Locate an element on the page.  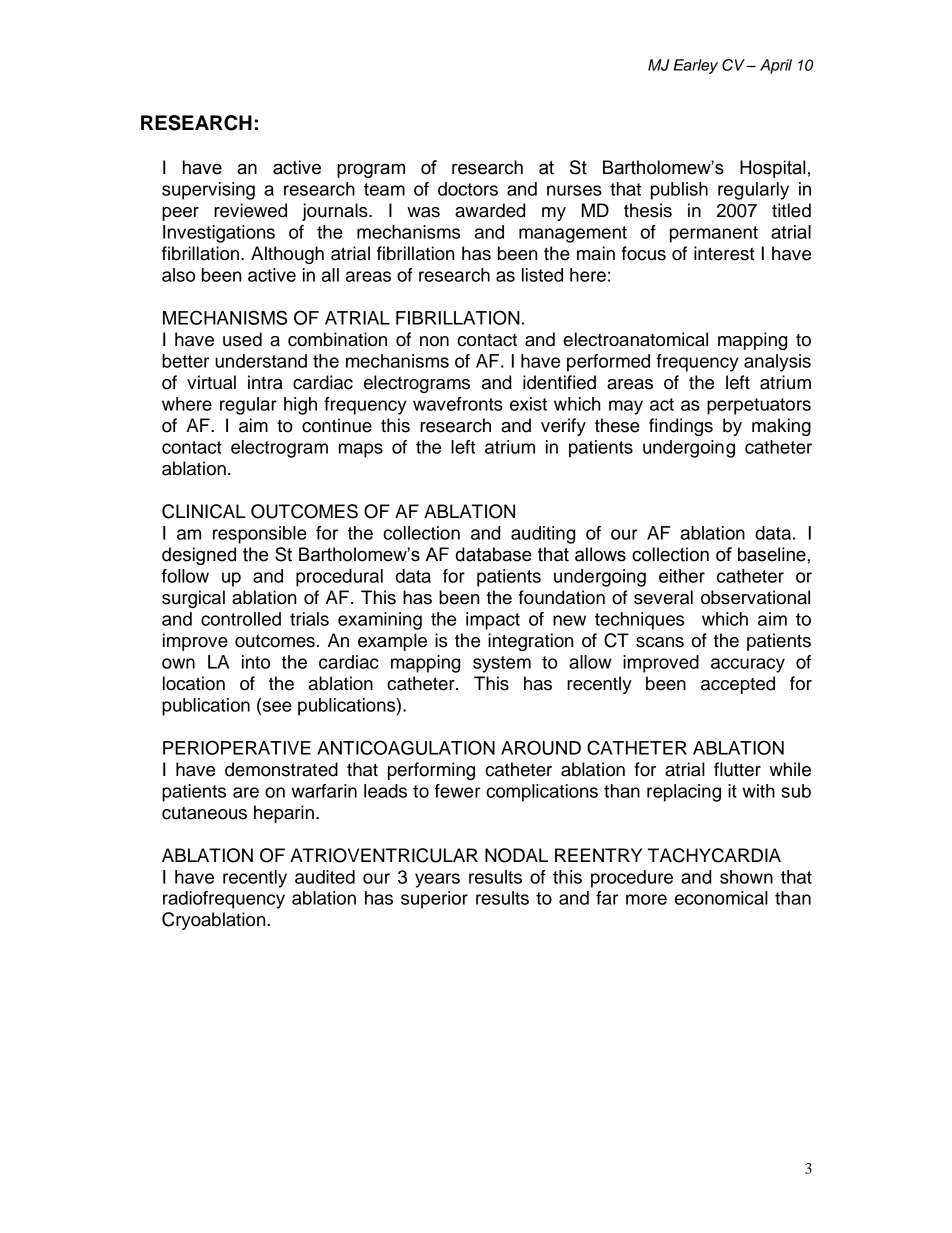
doctors is located at coordinates (468, 189).
